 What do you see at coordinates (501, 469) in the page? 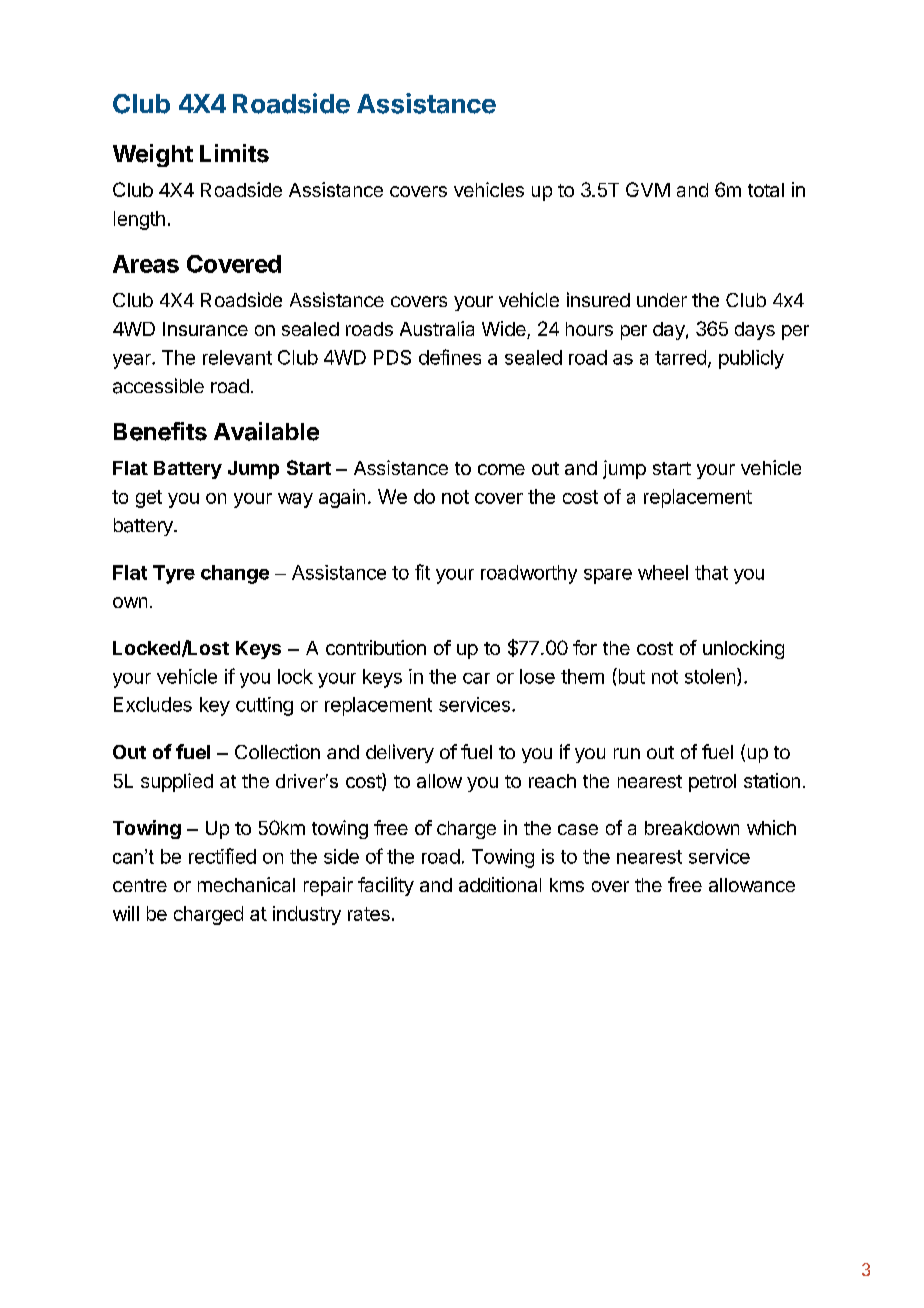
I see `come` at bounding box center [501, 469].
